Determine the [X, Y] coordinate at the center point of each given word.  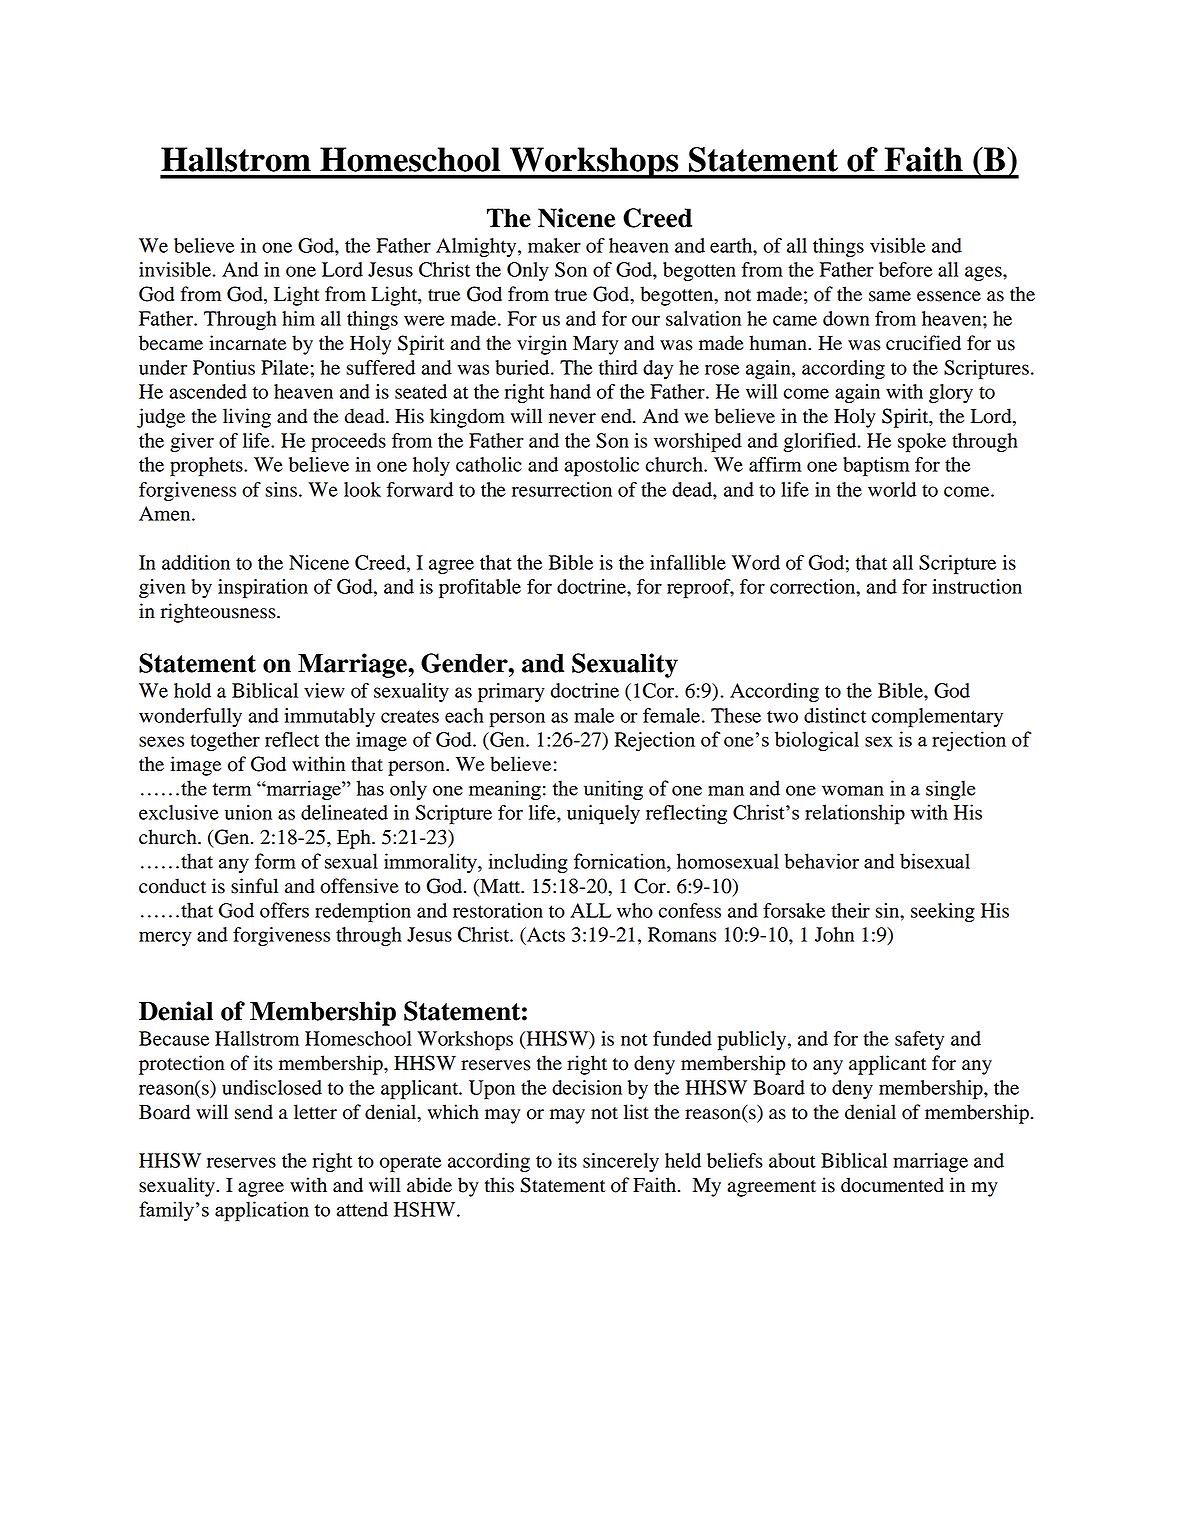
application [262, 1211]
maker [554, 245]
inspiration [263, 589]
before [906, 269]
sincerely [621, 1162]
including [528, 863]
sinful [254, 886]
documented [892, 1185]
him [298, 318]
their [850, 910]
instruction [977, 586]
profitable [480, 589]
